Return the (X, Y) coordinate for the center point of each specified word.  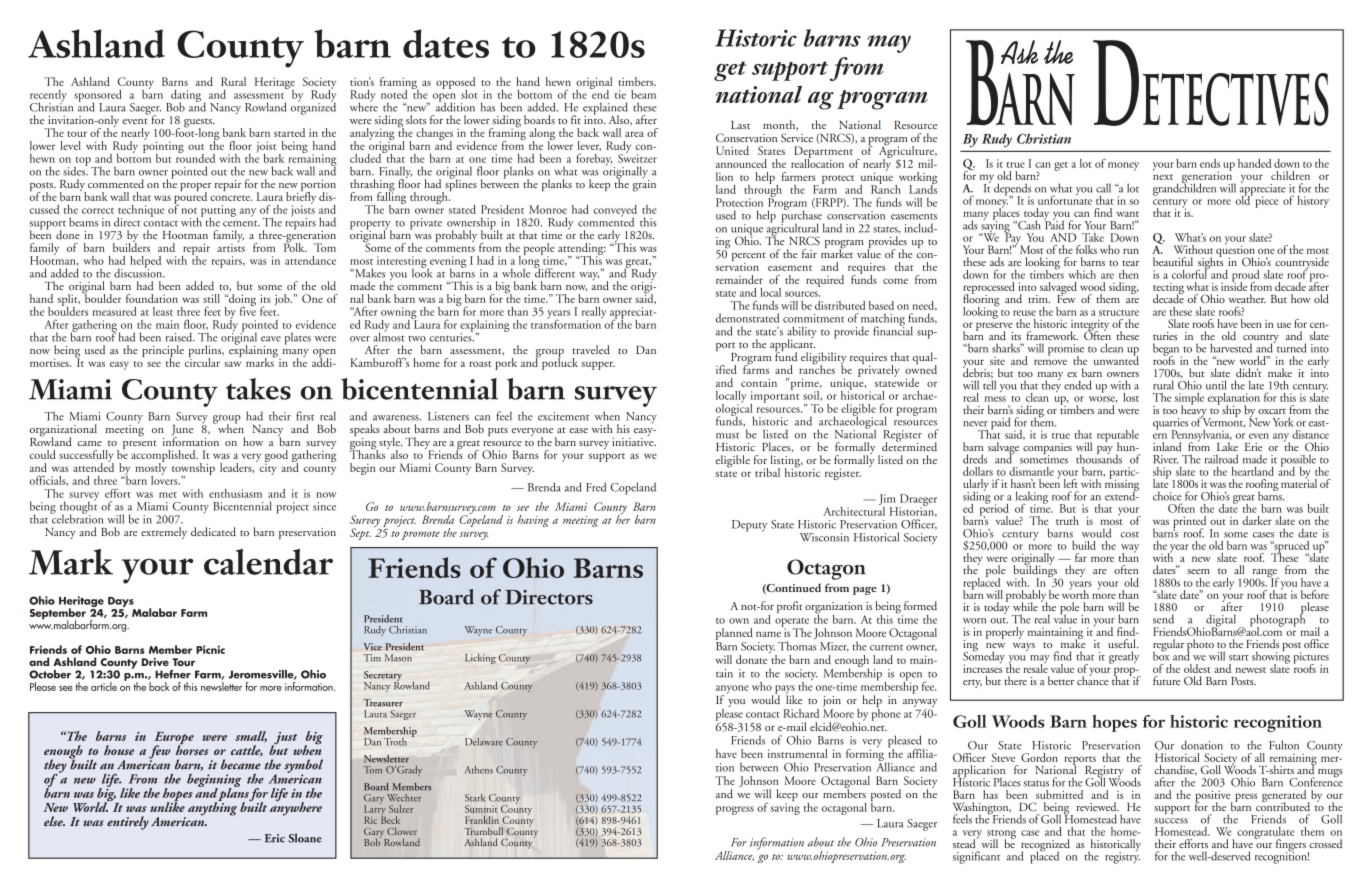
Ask (1019, 52)
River (1165, 459)
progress (735, 810)
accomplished (164, 457)
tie (620, 94)
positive (1213, 797)
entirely (128, 823)
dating (185, 97)
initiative (634, 440)
